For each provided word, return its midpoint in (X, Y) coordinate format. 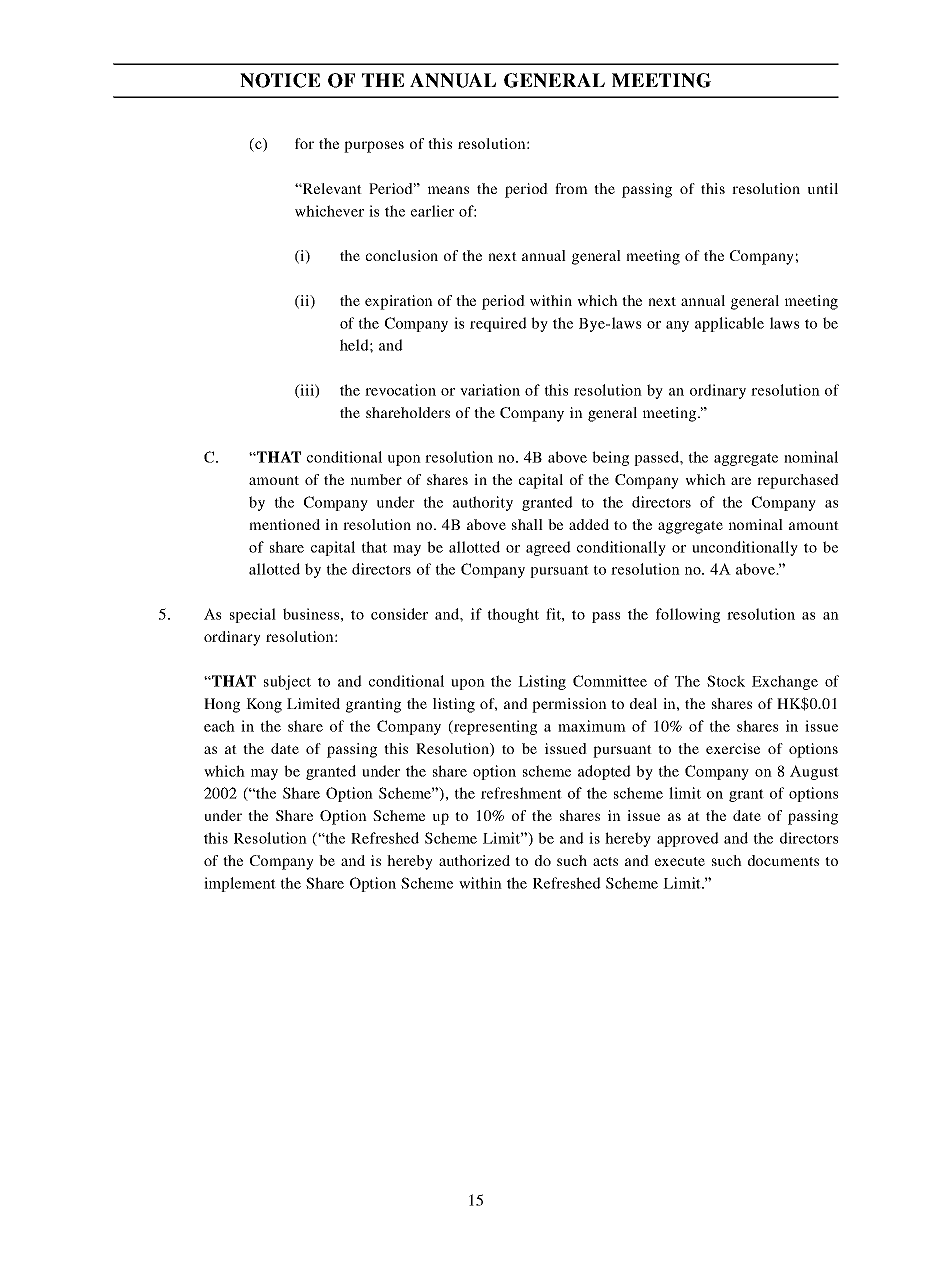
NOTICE (280, 80)
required (498, 324)
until (823, 188)
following (688, 615)
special (253, 615)
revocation (400, 390)
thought (513, 615)
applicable (729, 324)
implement (240, 884)
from (571, 188)
